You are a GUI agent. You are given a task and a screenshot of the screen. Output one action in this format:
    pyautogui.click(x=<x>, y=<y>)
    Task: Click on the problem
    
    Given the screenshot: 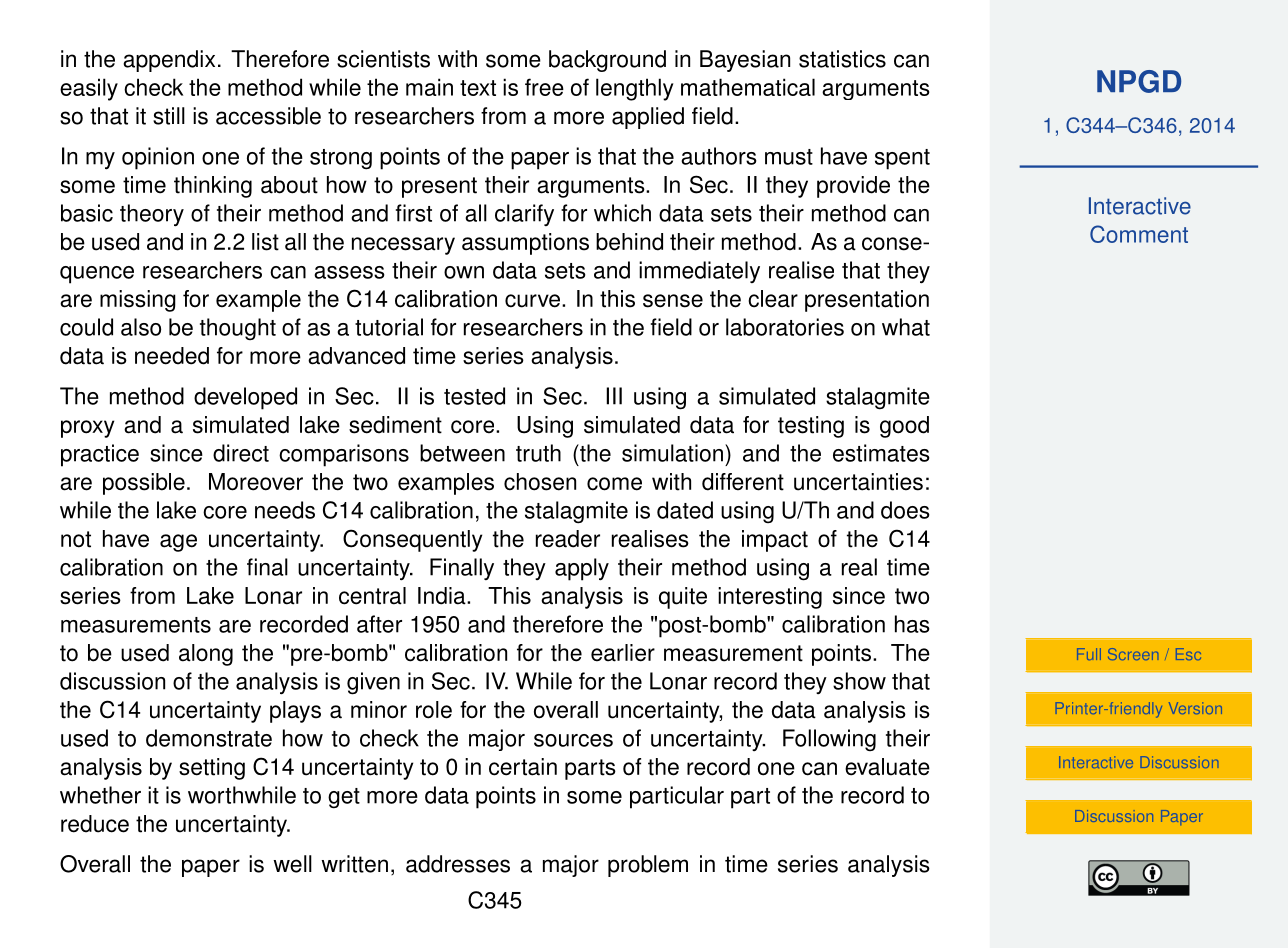 What is the action you would take?
    pyautogui.click(x=648, y=866)
